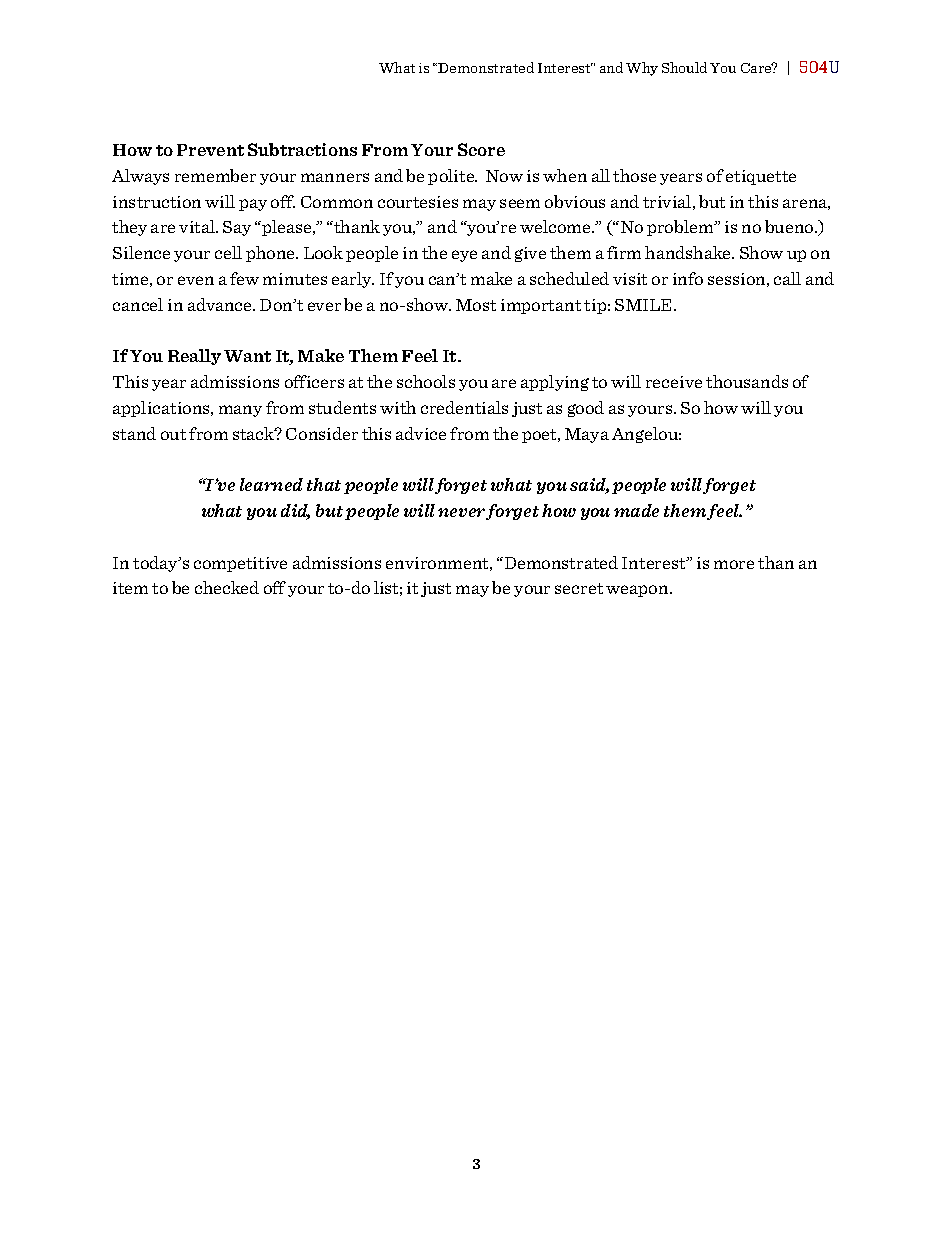  I want to click on more, so click(734, 564).
